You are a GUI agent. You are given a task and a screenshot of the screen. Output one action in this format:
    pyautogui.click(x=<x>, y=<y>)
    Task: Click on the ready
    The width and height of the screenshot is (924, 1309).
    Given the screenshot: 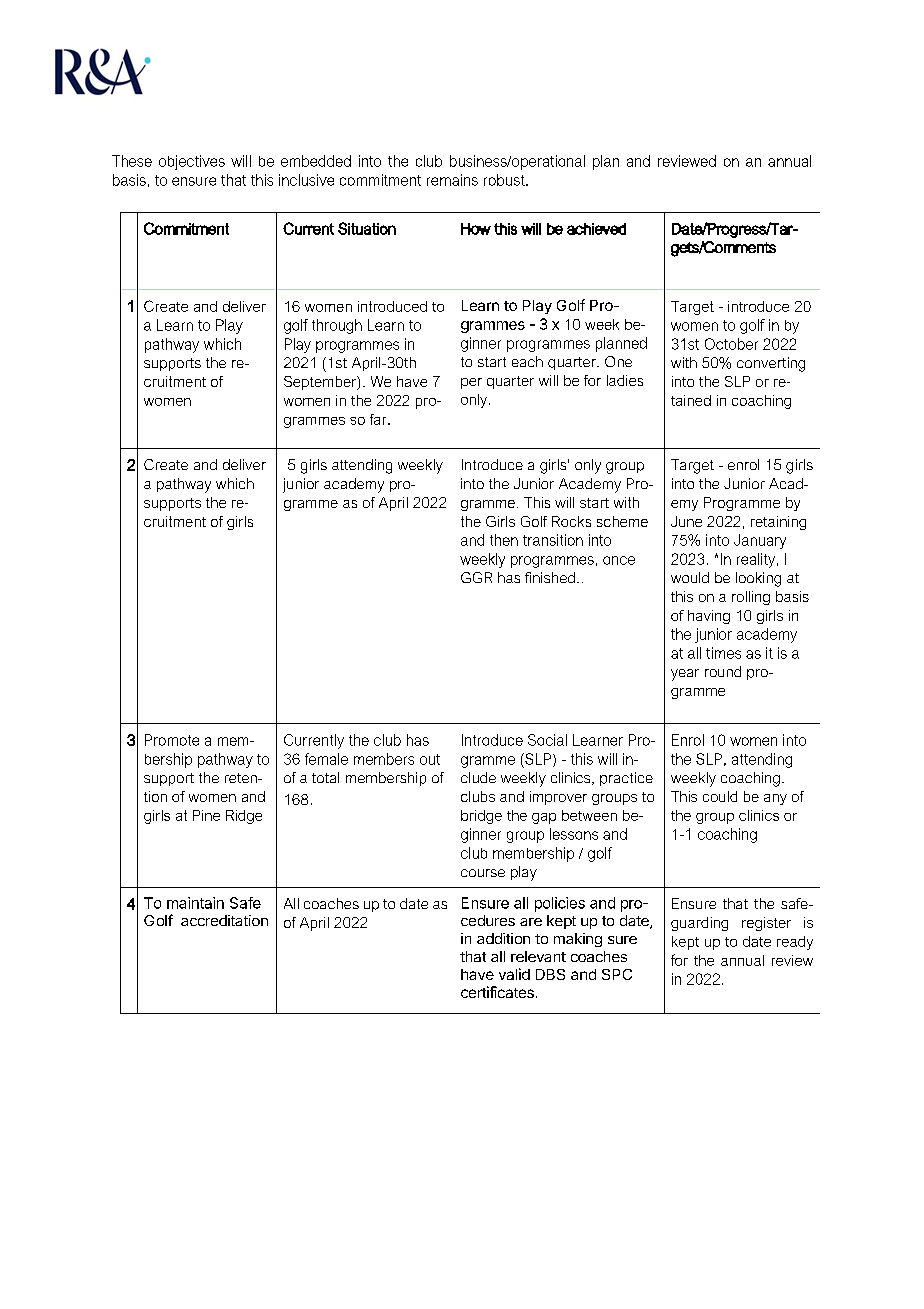 What is the action you would take?
    pyautogui.click(x=795, y=943)
